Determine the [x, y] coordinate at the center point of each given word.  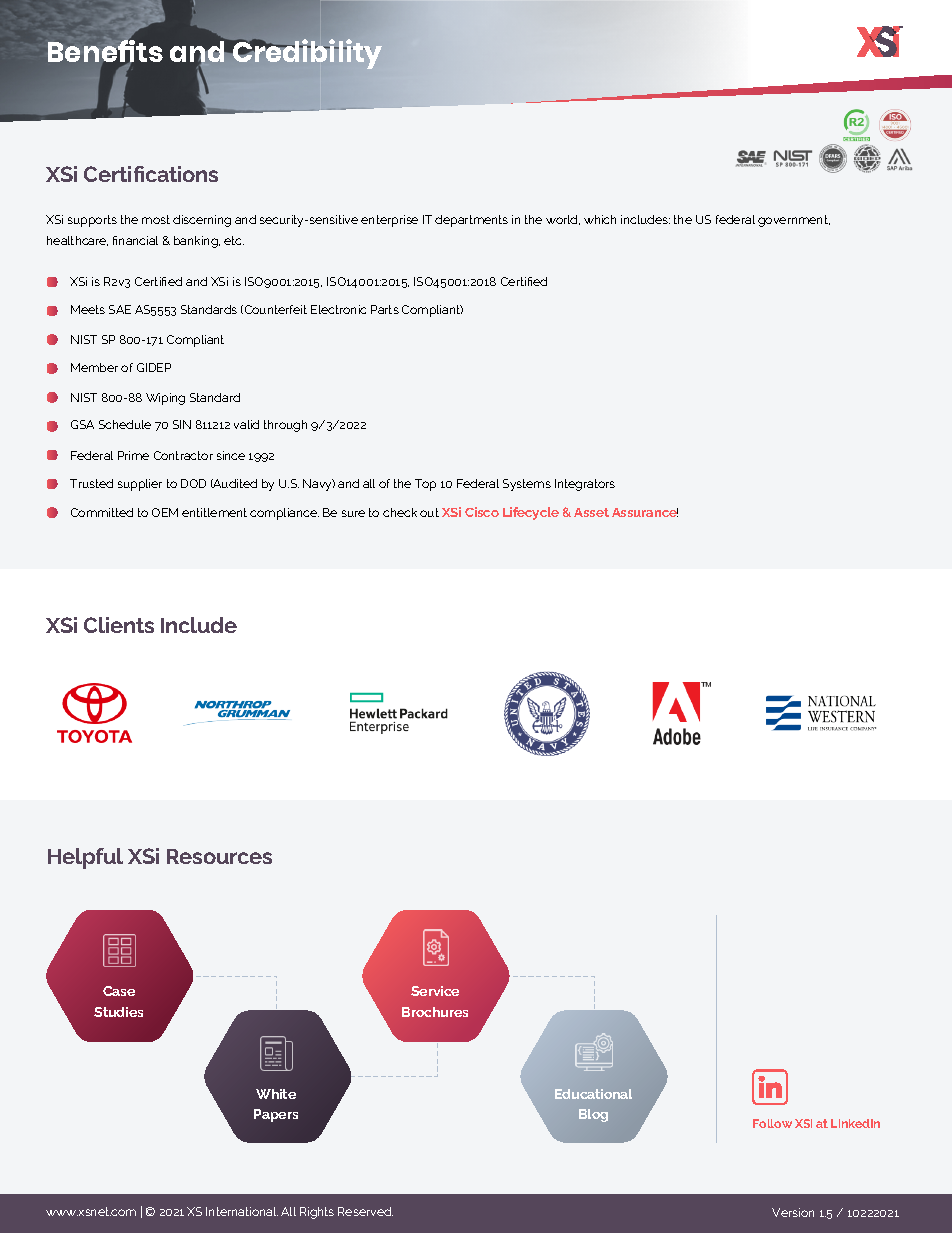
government [794, 221]
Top [425, 485]
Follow [772, 1123]
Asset [591, 512]
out [429, 512]
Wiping [165, 399]
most [156, 219]
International [242, 1211]
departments [471, 221]
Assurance [645, 512]
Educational [593, 1094]
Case [119, 991]
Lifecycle [531, 513]
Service [435, 991]
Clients [119, 625]
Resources [219, 856]
